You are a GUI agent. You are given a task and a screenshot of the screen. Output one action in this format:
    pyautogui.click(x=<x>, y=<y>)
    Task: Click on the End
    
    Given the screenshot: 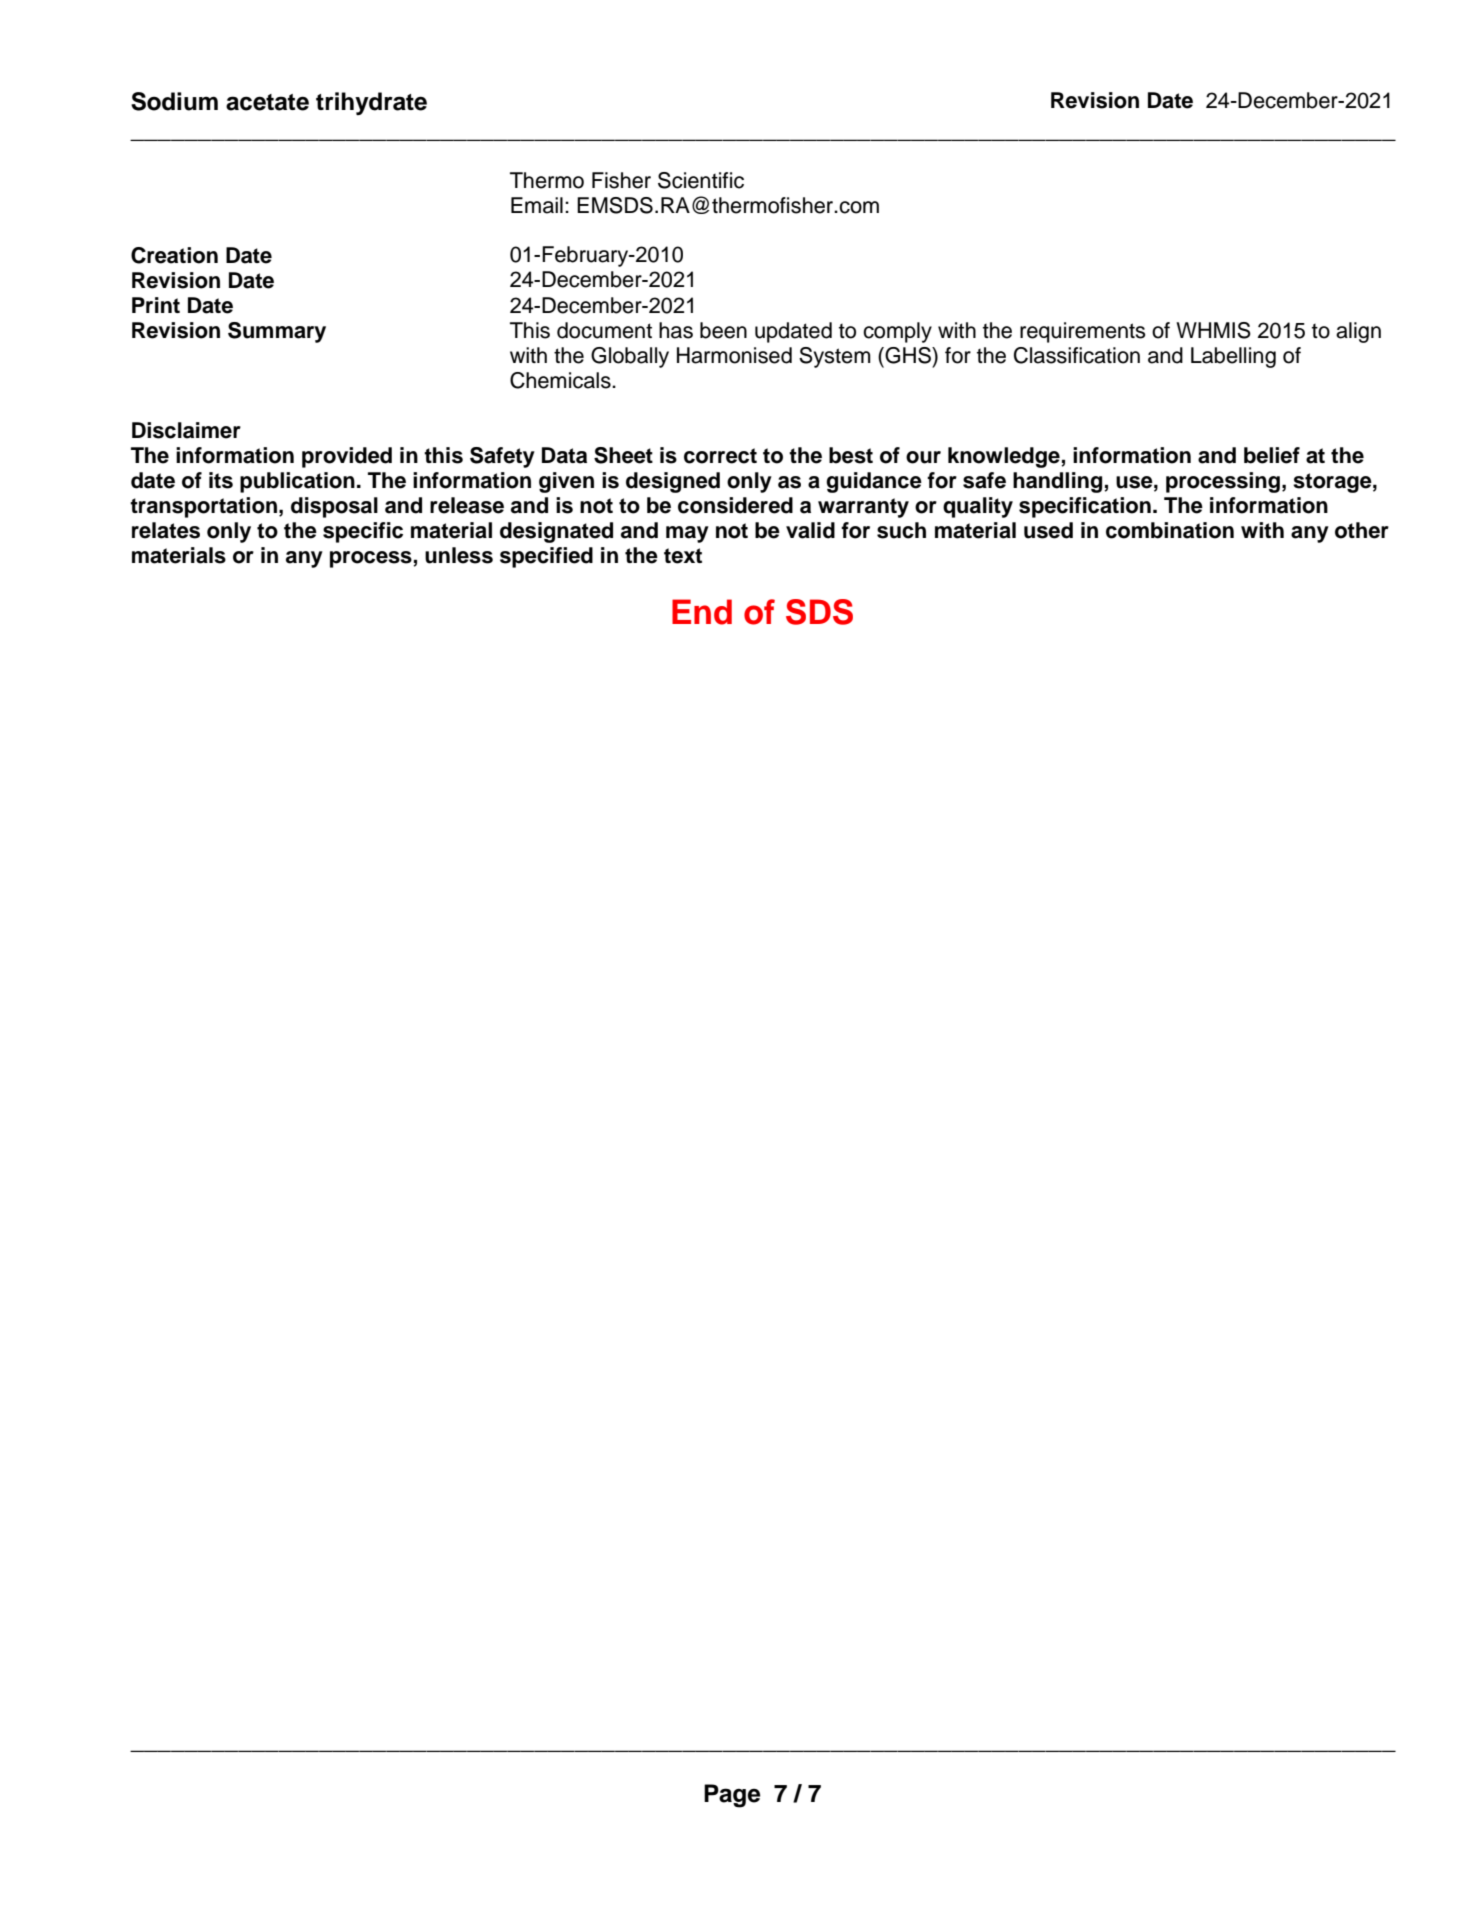 What is the action you would take?
    pyautogui.click(x=702, y=612)
